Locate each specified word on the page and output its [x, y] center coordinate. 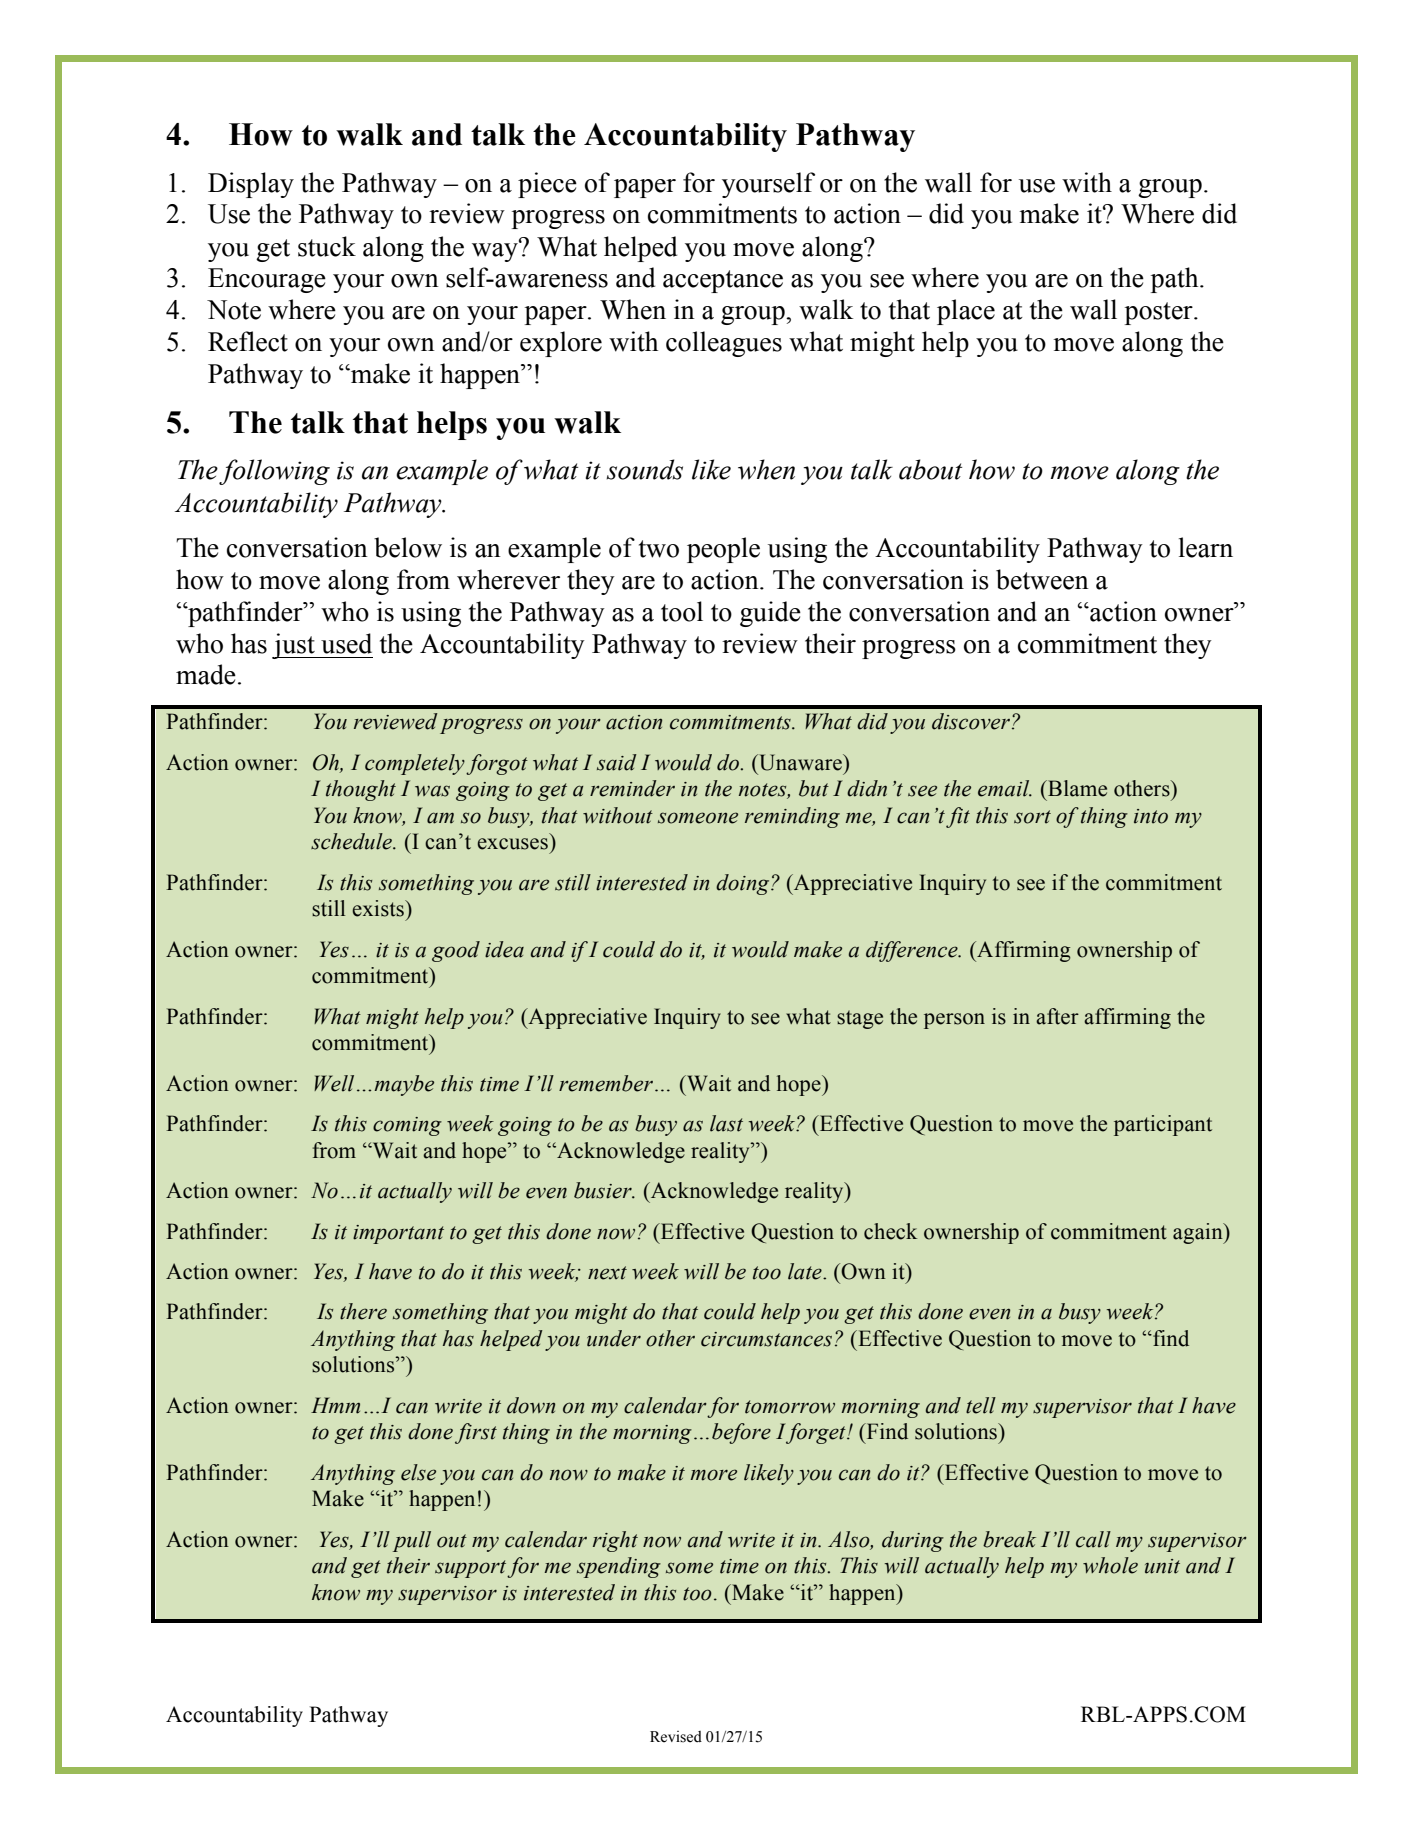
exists [379, 908]
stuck [327, 246]
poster [1160, 313]
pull [412, 1541]
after [1057, 1016]
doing [744, 884]
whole [1110, 1565]
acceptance [723, 281]
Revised [676, 1737]
